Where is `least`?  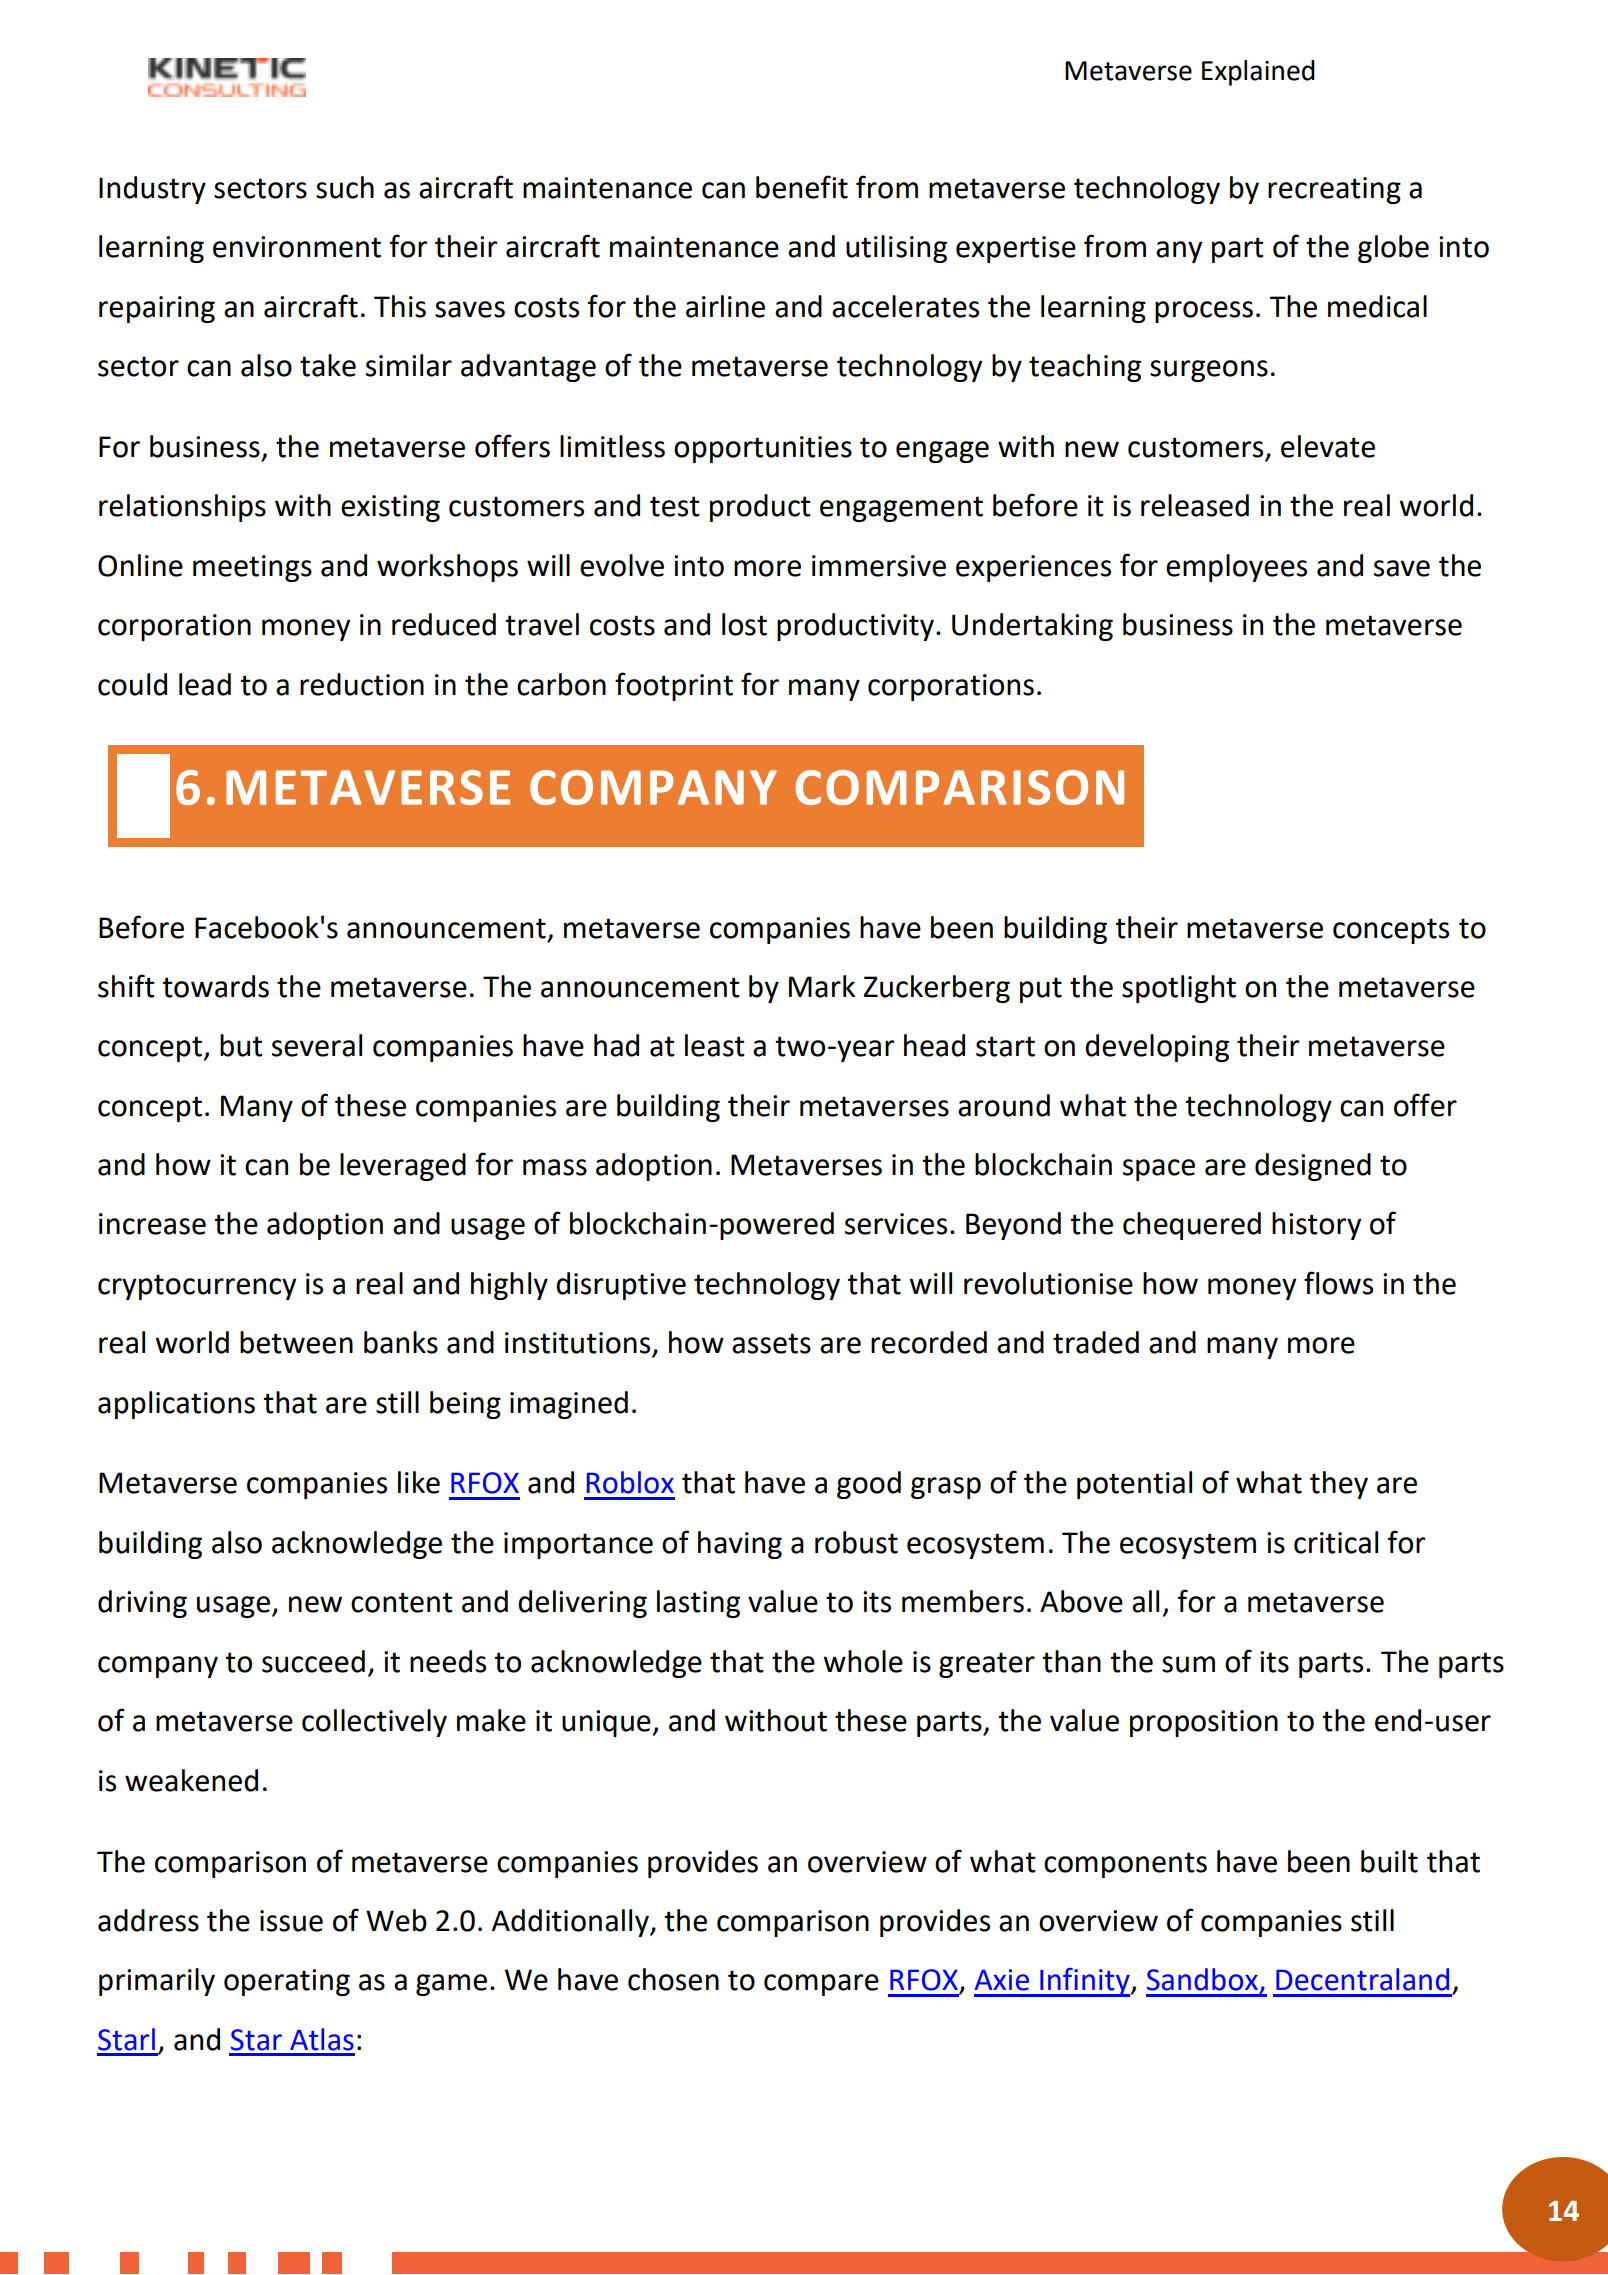
least is located at coordinates (715, 1045).
